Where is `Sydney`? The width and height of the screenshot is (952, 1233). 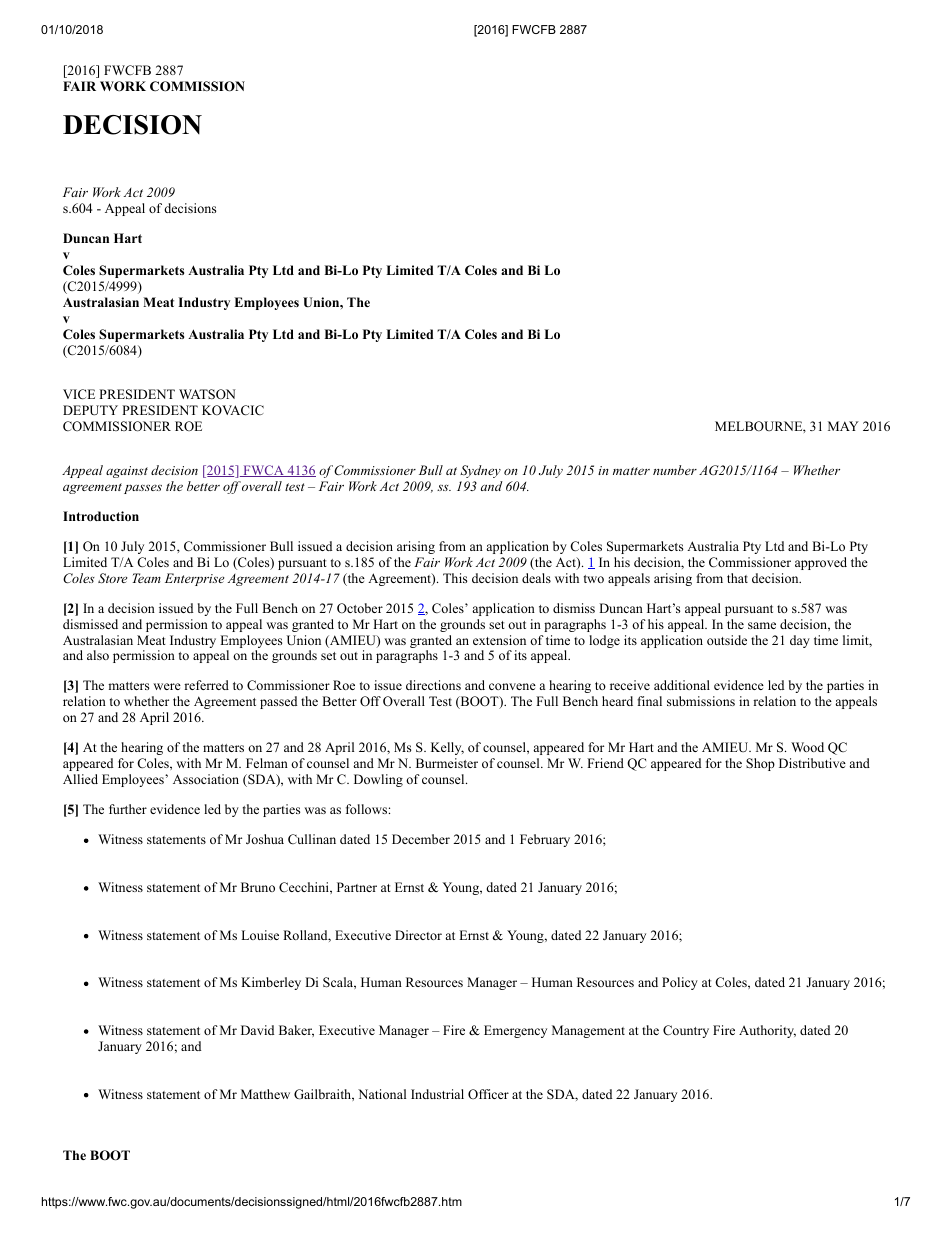 Sydney is located at coordinates (480, 471).
